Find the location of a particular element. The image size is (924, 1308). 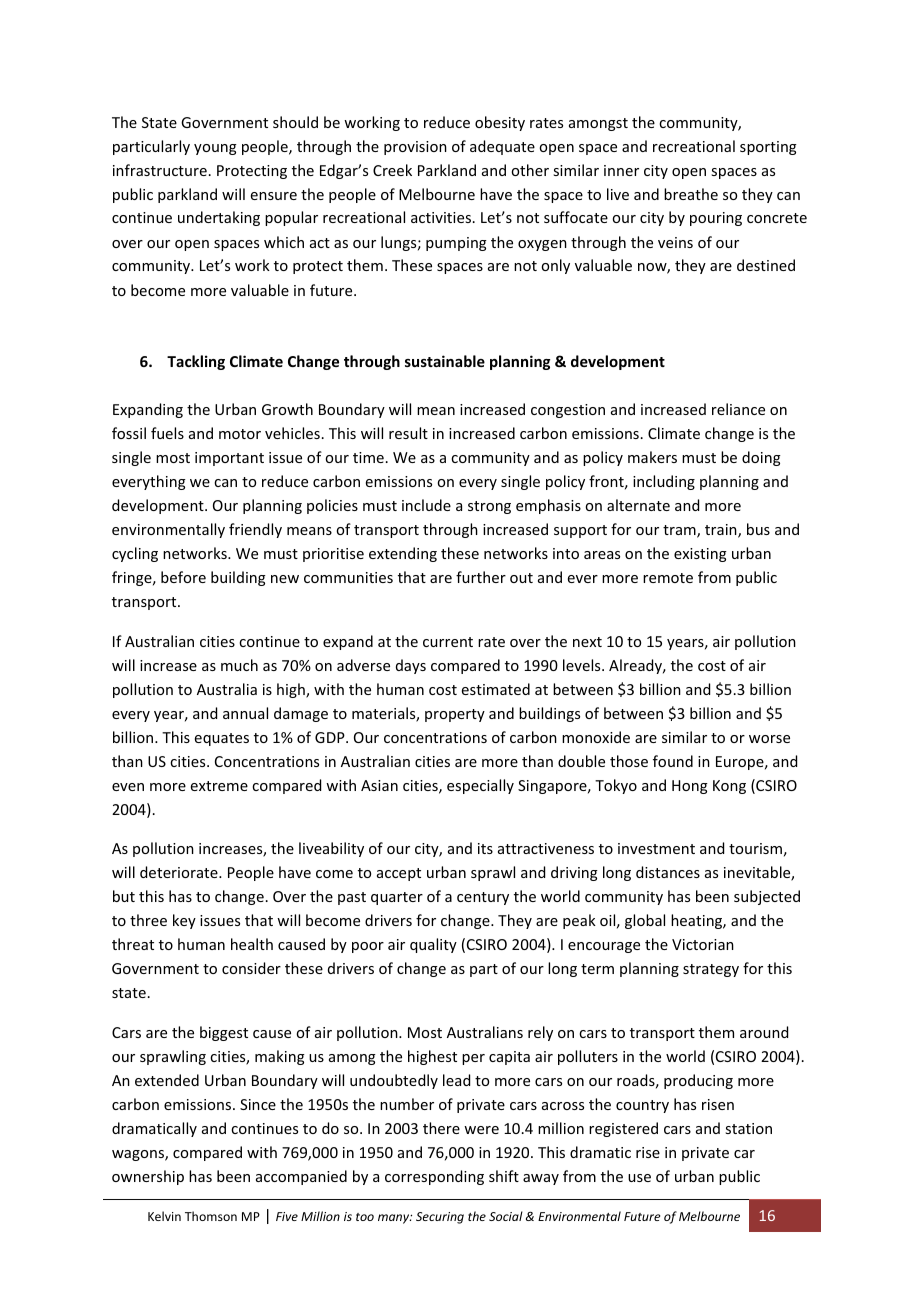

Already is located at coordinates (637, 666).
